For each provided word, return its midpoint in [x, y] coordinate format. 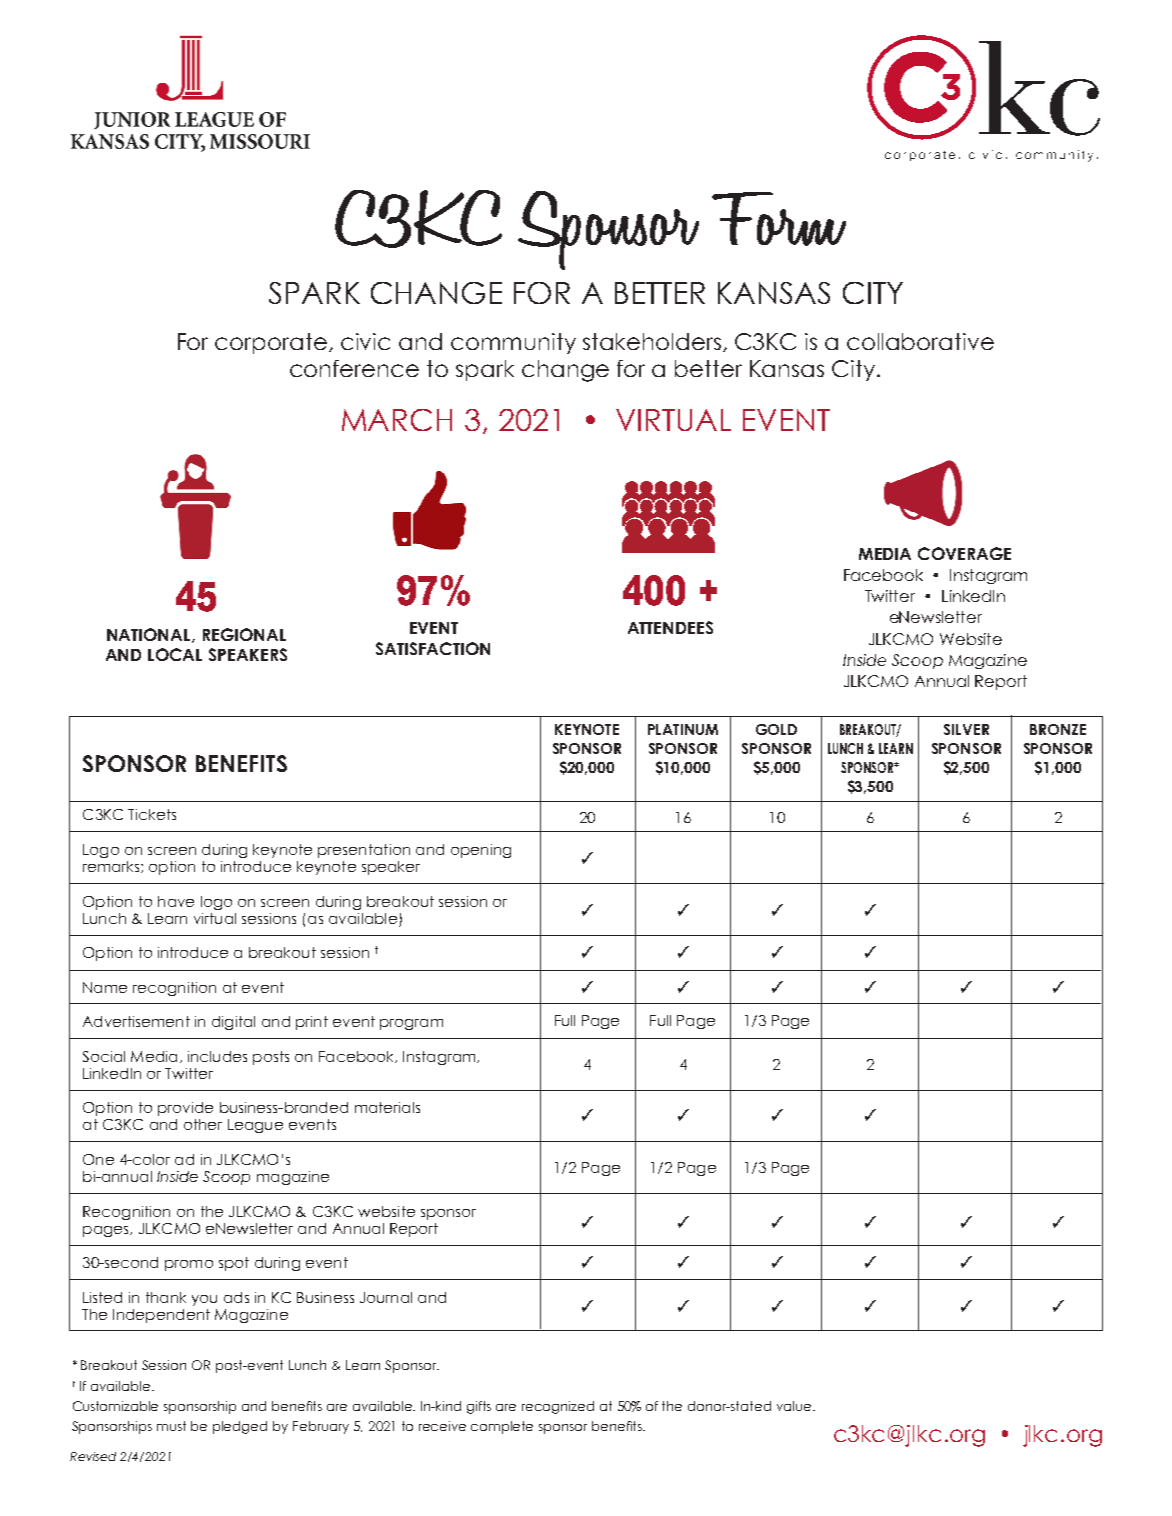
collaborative [920, 341]
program [411, 1024]
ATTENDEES [670, 627]
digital [233, 1023]
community [513, 343]
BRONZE [1058, 729]
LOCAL [175, 654]
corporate [272, 343]
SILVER [966, 729]
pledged [240, 1427]
